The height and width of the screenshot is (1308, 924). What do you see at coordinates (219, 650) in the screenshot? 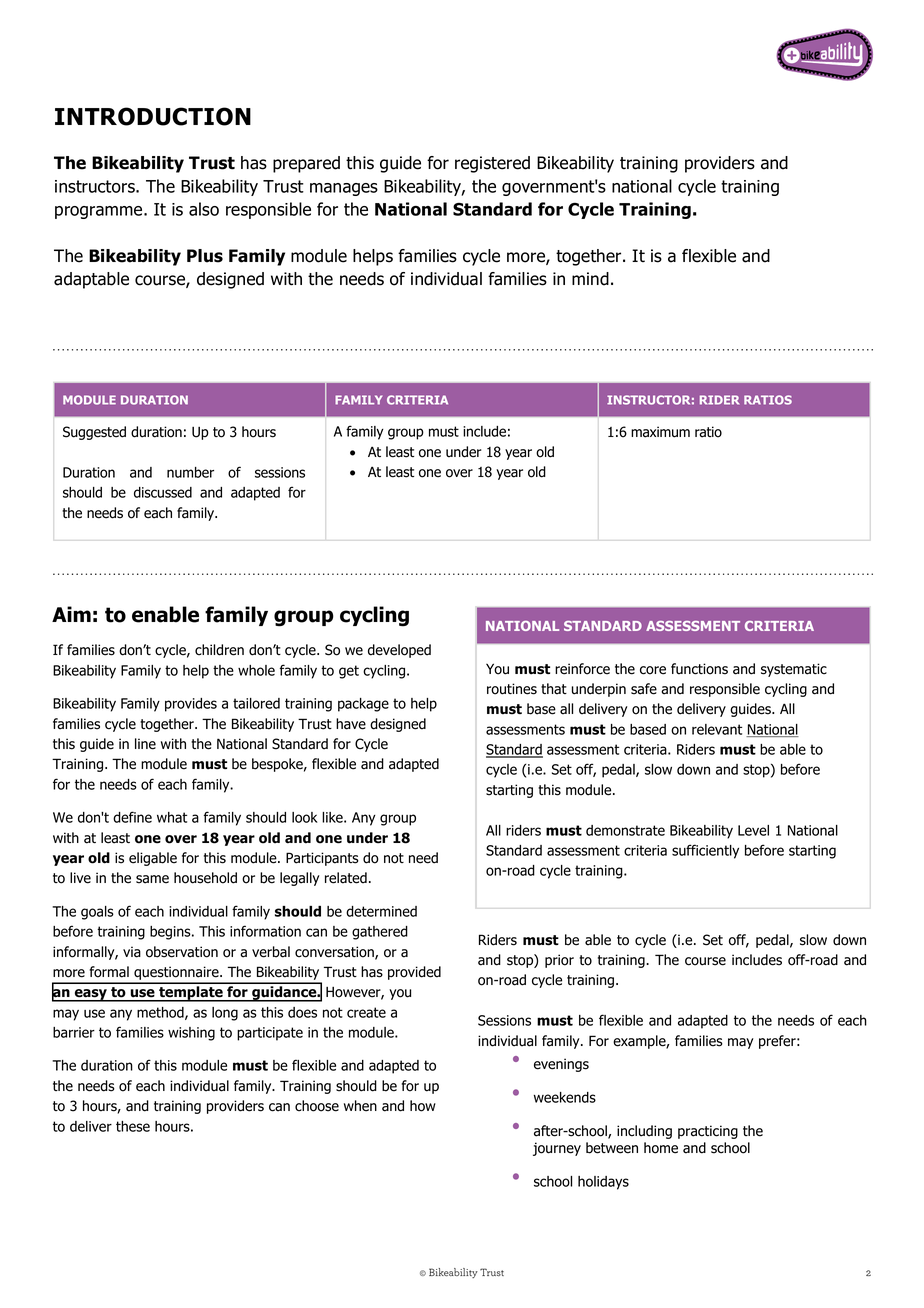
I see `children` at bounding box center [219, 650].
